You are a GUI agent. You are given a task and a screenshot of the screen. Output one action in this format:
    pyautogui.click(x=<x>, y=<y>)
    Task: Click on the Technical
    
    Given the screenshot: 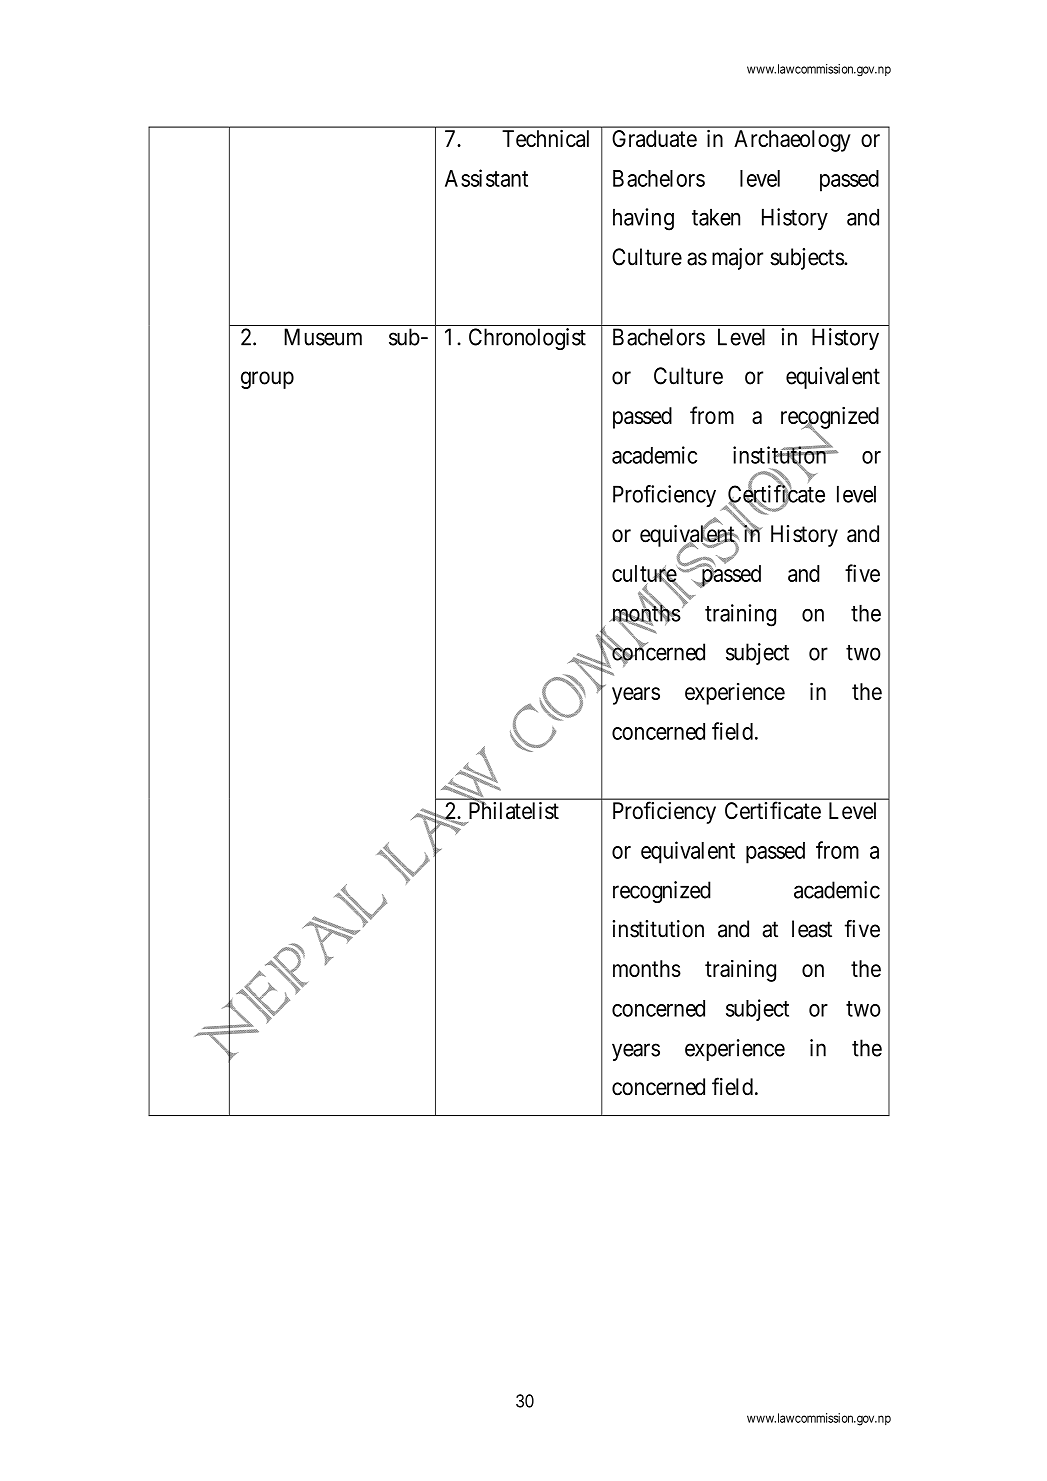 What is the action you would take?
    pyautogui.click(x=545, y=138)
